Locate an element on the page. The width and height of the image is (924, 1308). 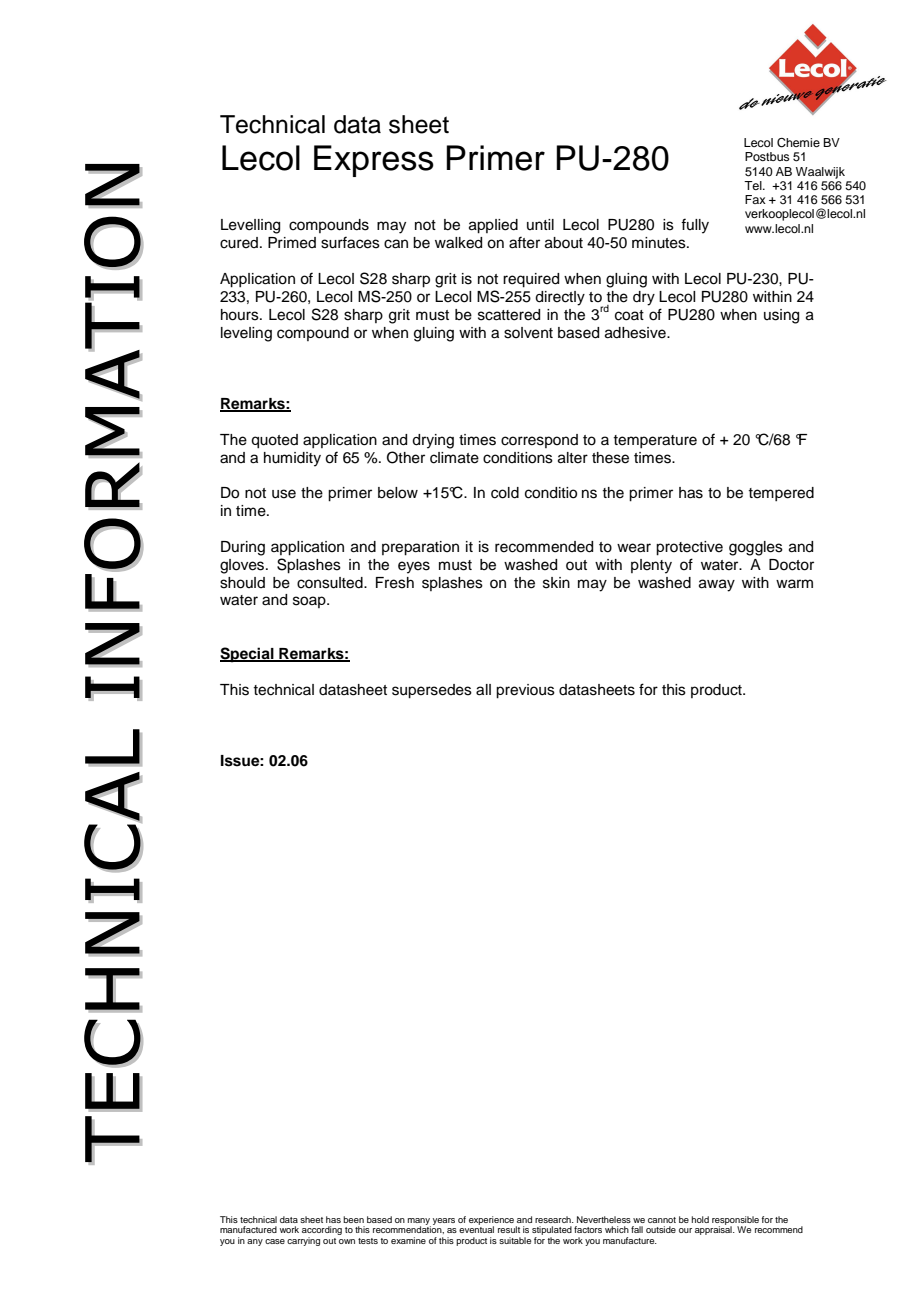
away is located at coordinates (717, 585).
